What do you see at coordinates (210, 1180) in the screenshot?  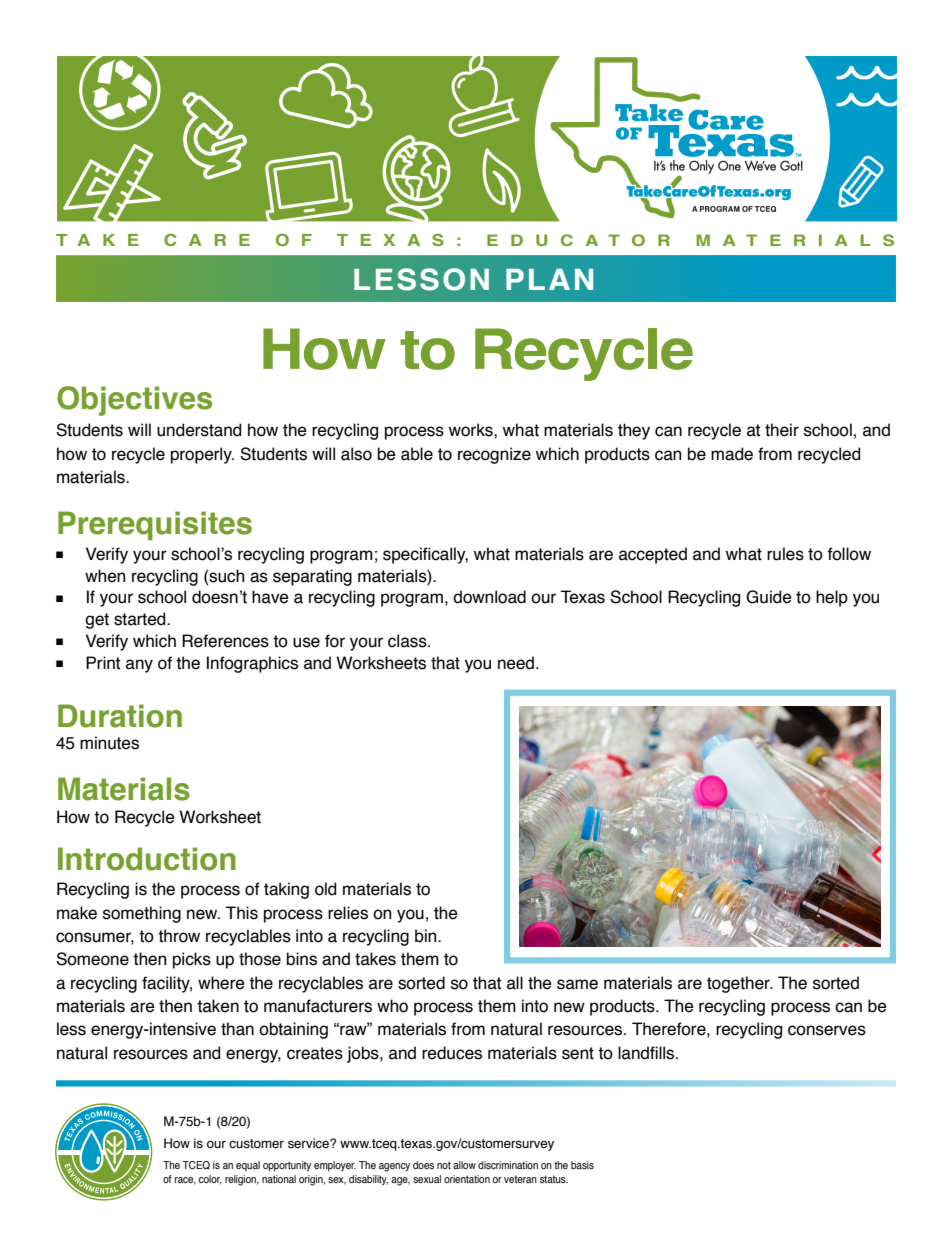 I see `color` at bounding box center [210, 1180].
